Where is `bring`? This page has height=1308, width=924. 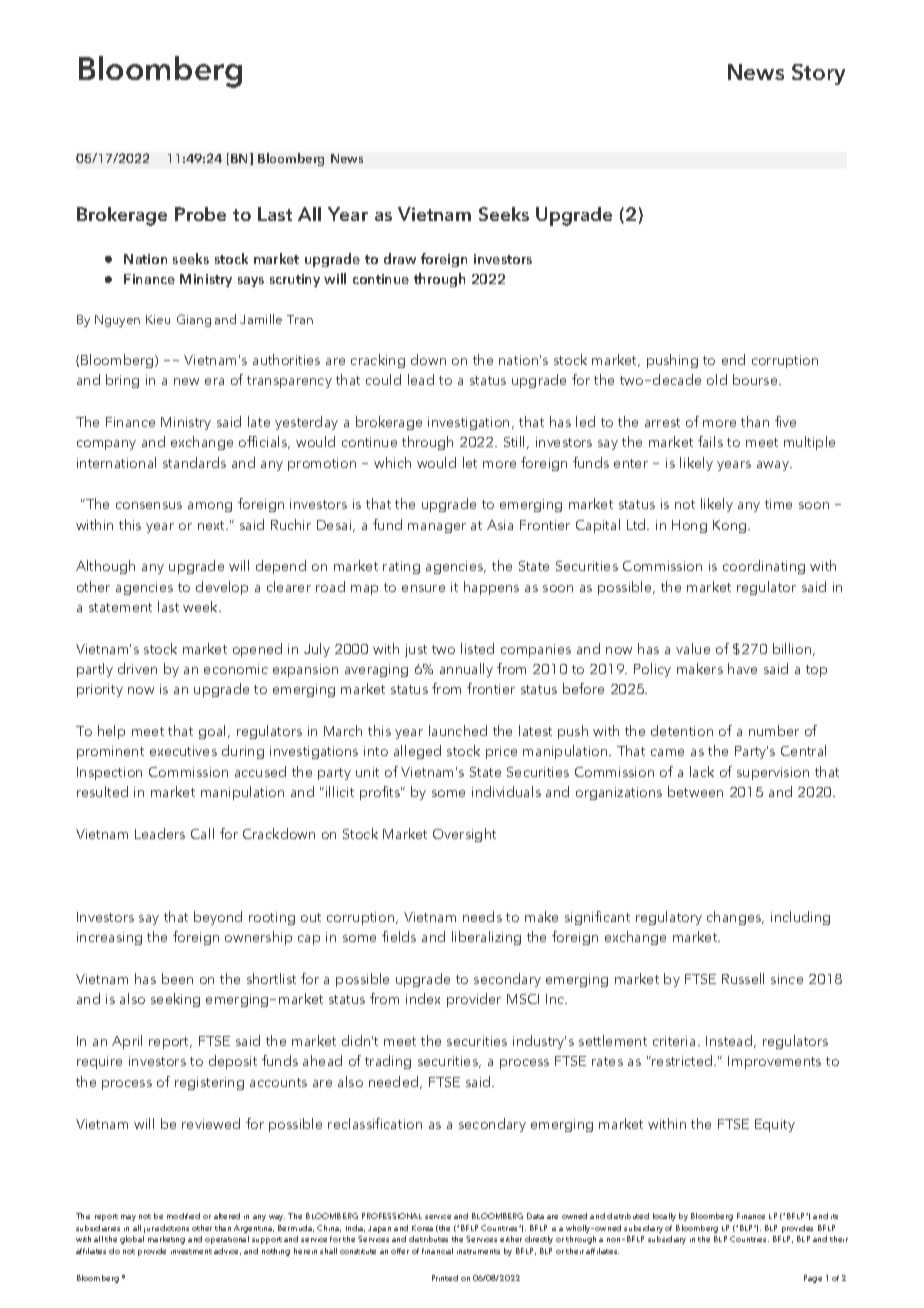
bring is located at coordinates (122, 381).
